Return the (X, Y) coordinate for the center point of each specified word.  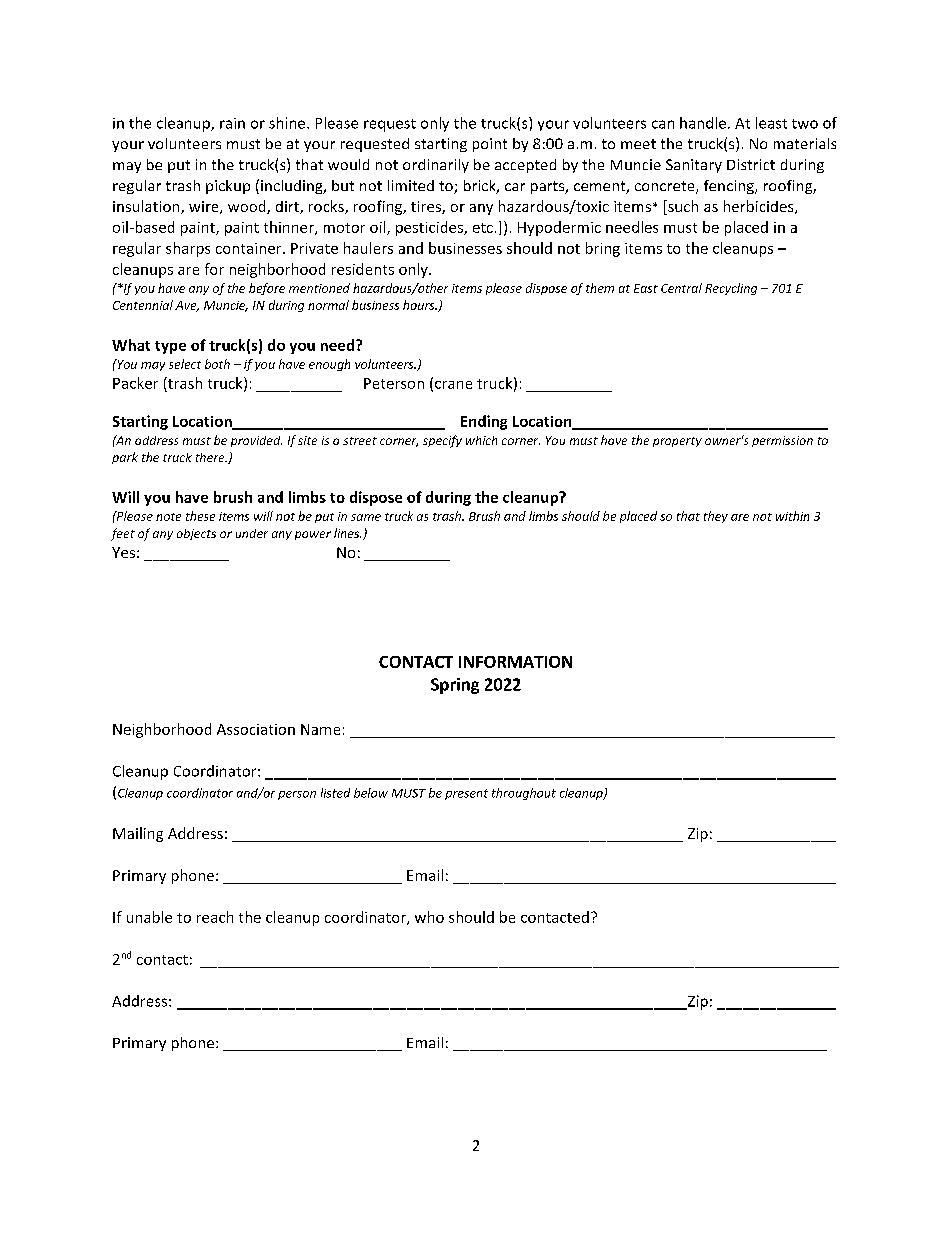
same (366, 517)
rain (232, 123)
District (751, 164)
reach (215, 917)
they (716, 517)
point (490, 145)
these (200, 516)
